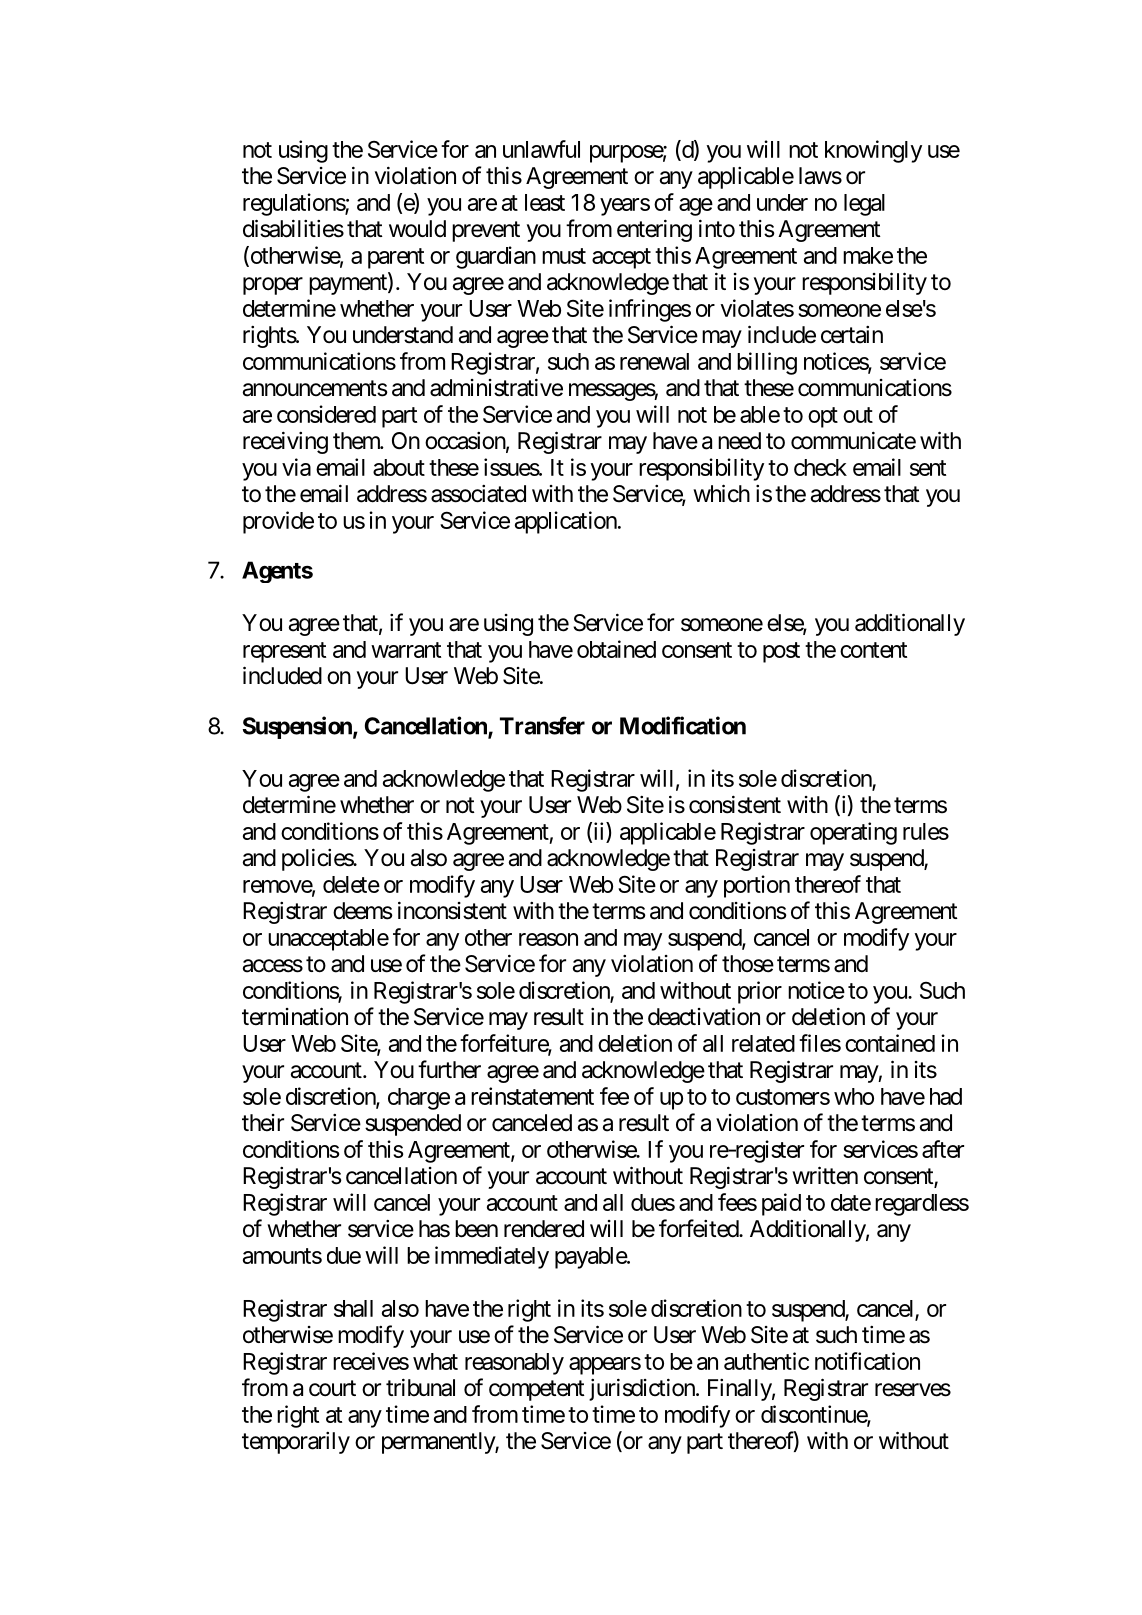 This document has height=1615, width=1142. What do you see at coordinates (867, 1361) in the document?
I see `notification` at bounding box center [867, 1361].
